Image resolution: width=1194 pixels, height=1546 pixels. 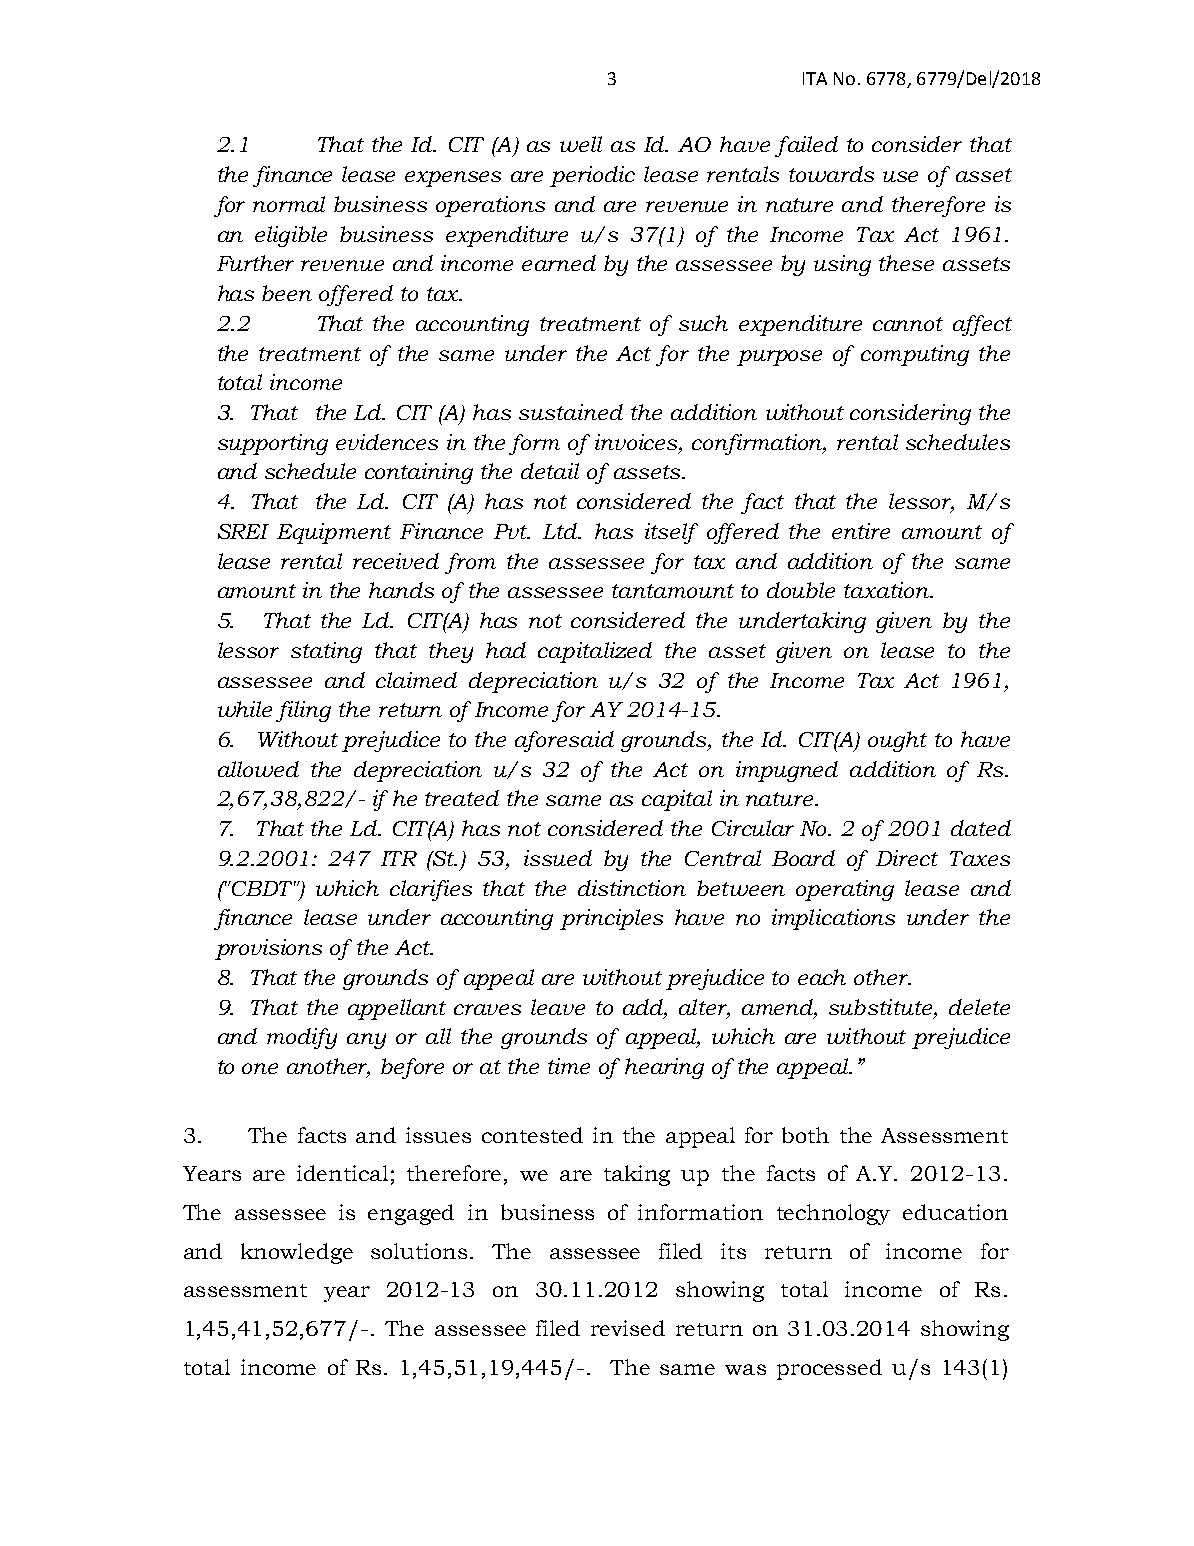 I want to click on implications, so click(x=833, y=919).
